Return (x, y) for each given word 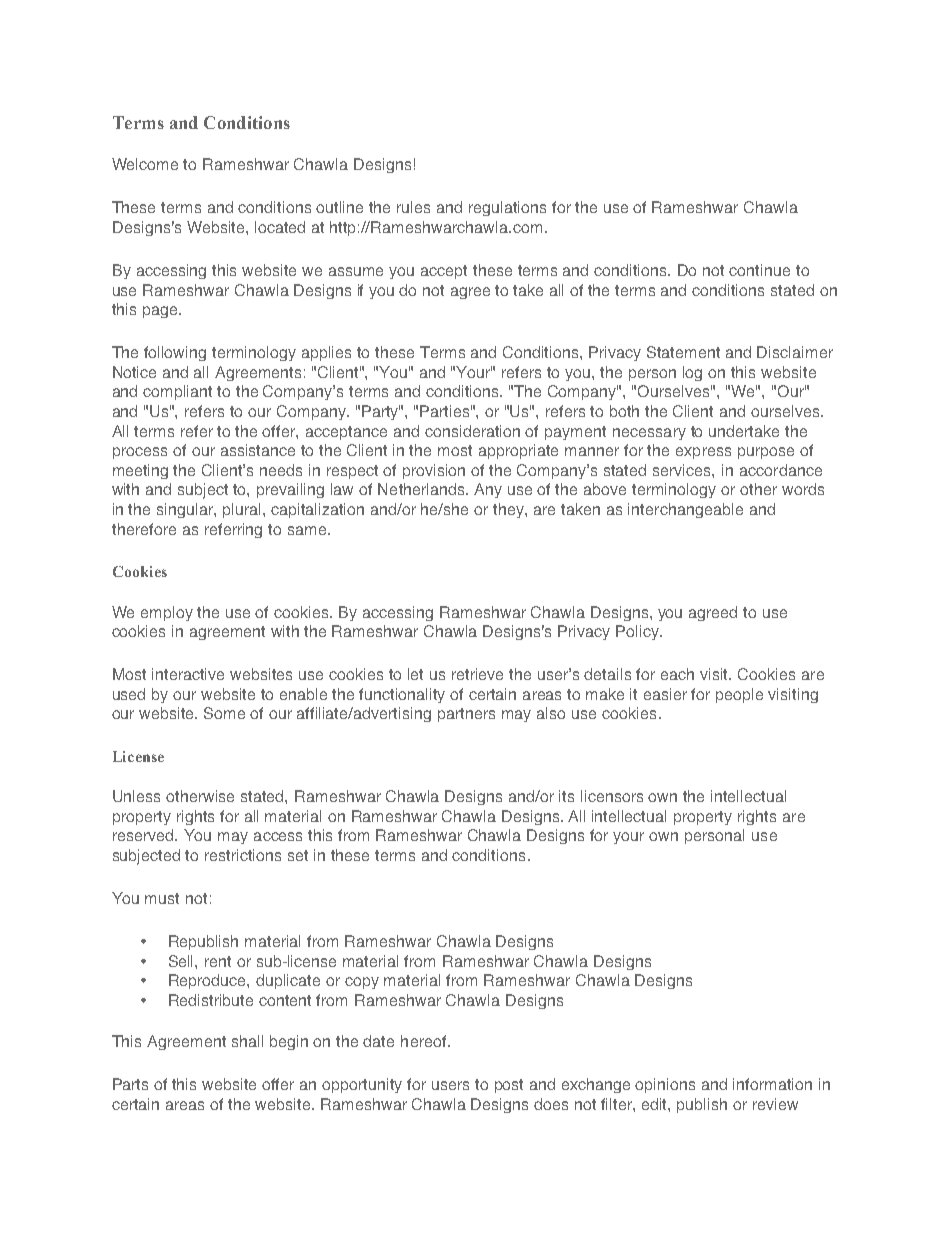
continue (759, 270)
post (509, 1086)
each (677, 674)
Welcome (145, 164)
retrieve (477, 674)
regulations (507, 208)
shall (247, 1041)
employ (167, 613)
